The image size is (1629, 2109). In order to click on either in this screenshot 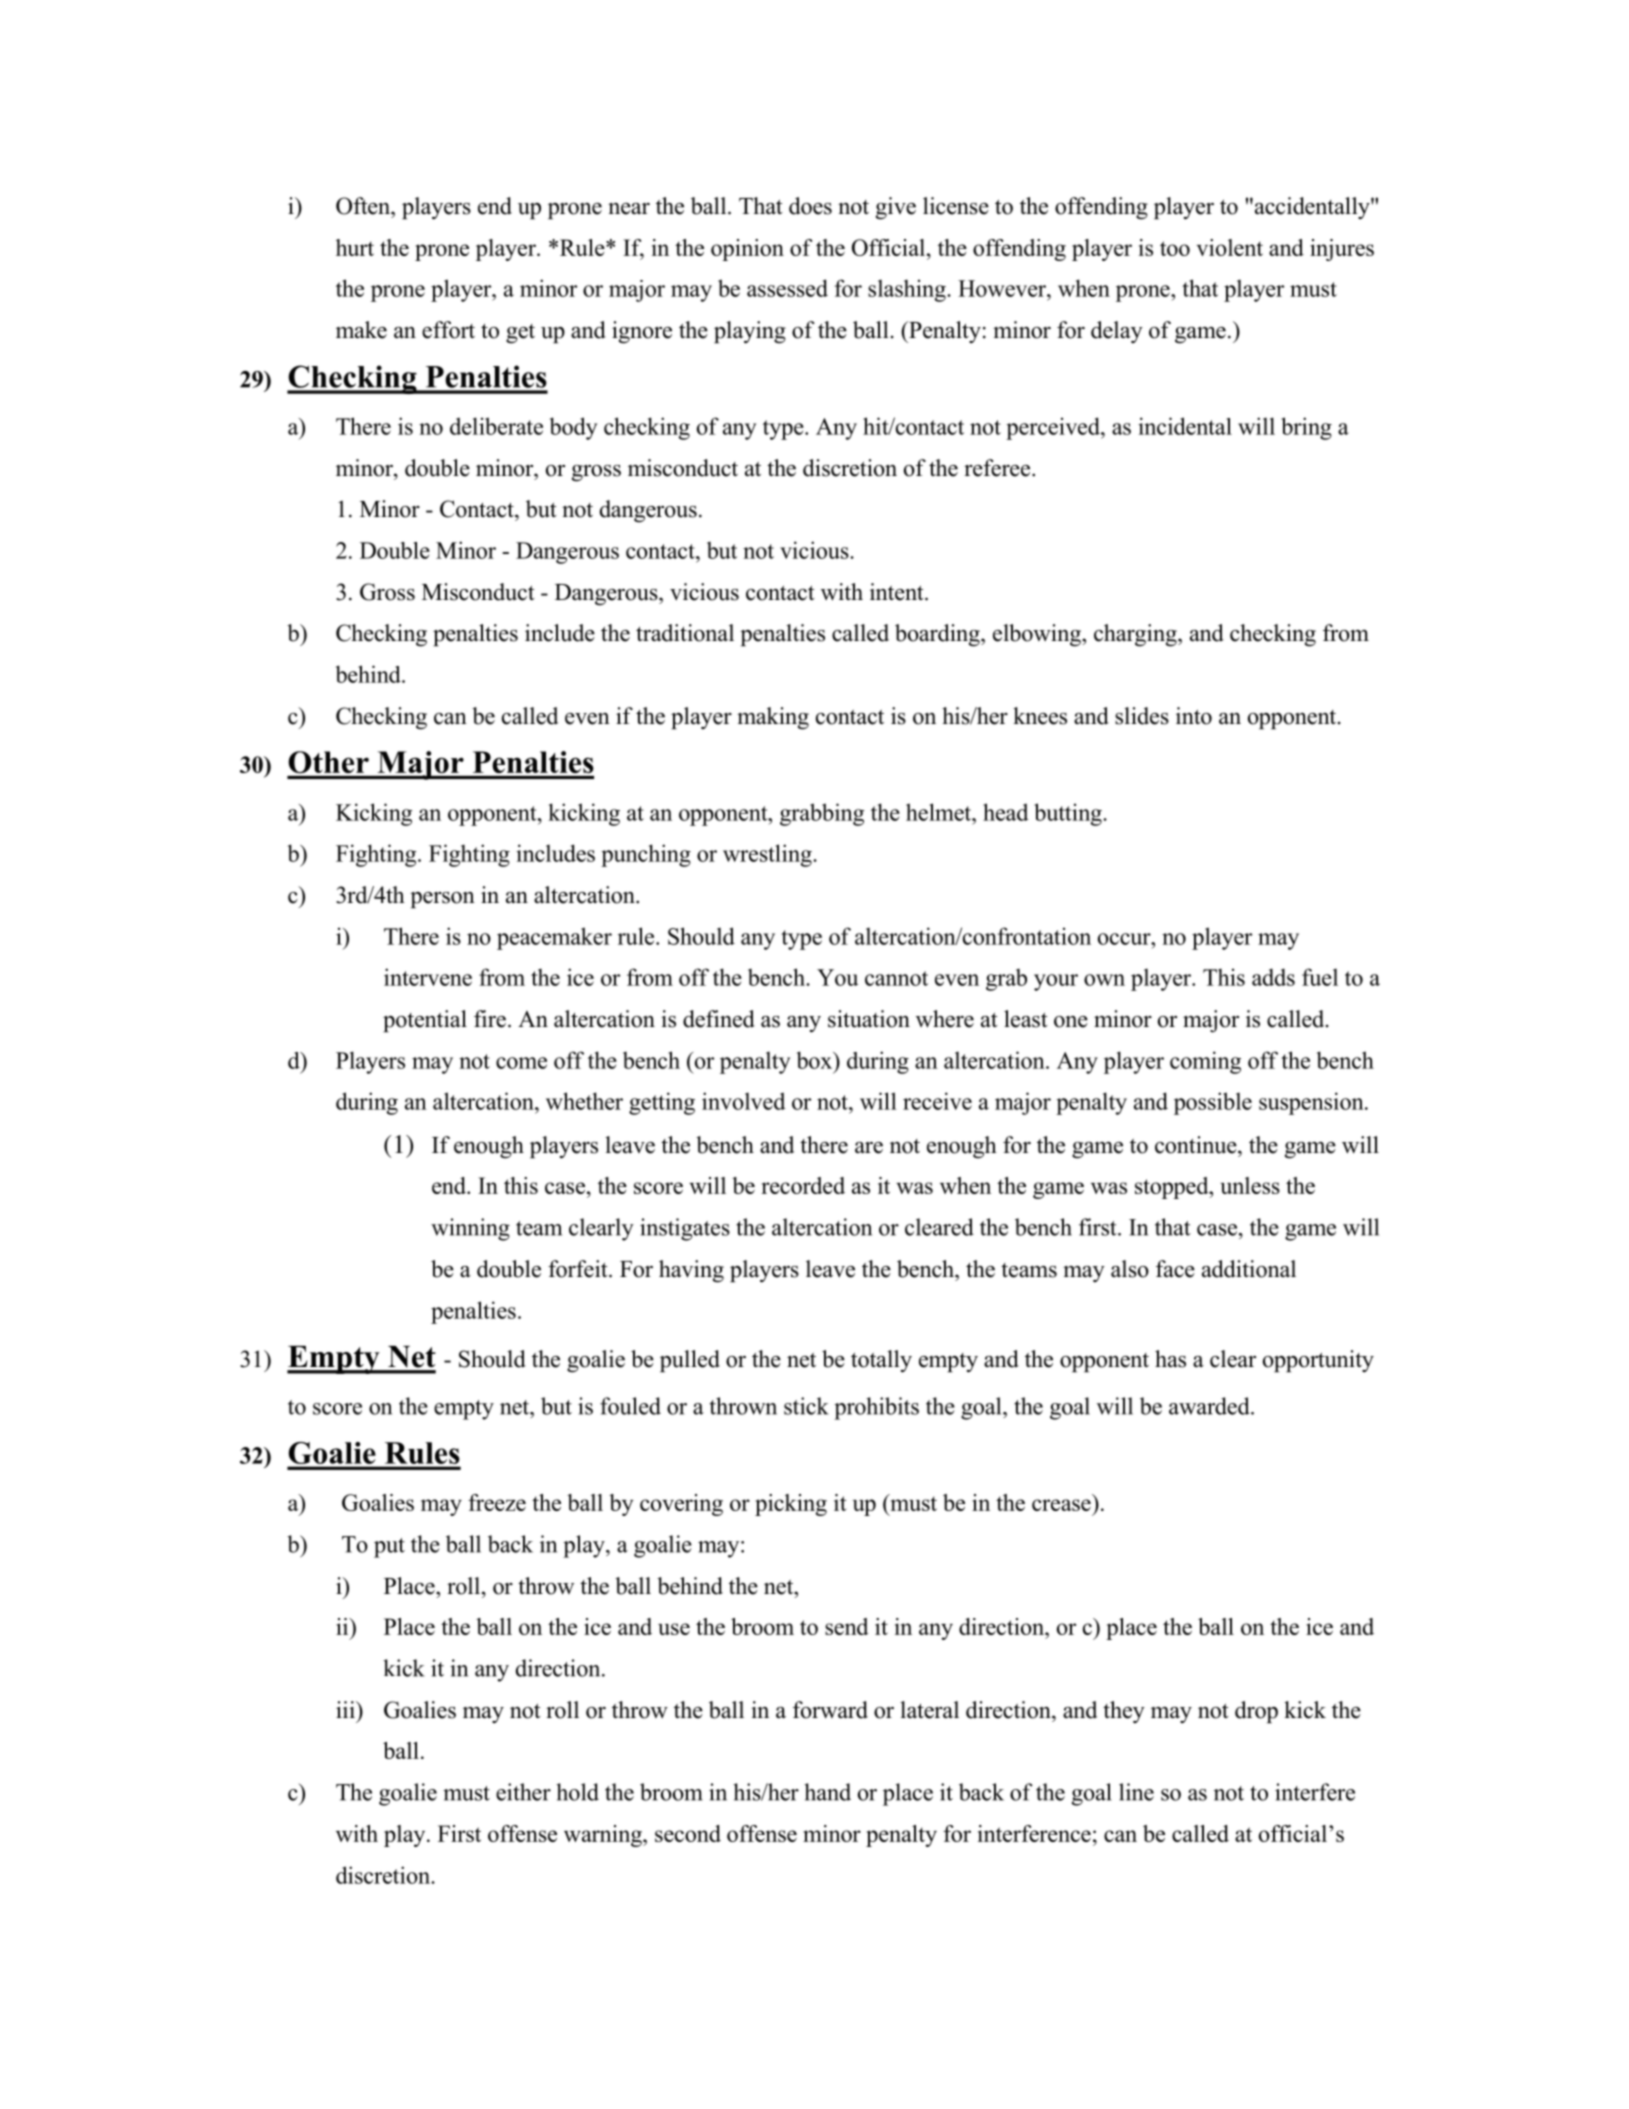, I will do `click(523, 1792)`.
